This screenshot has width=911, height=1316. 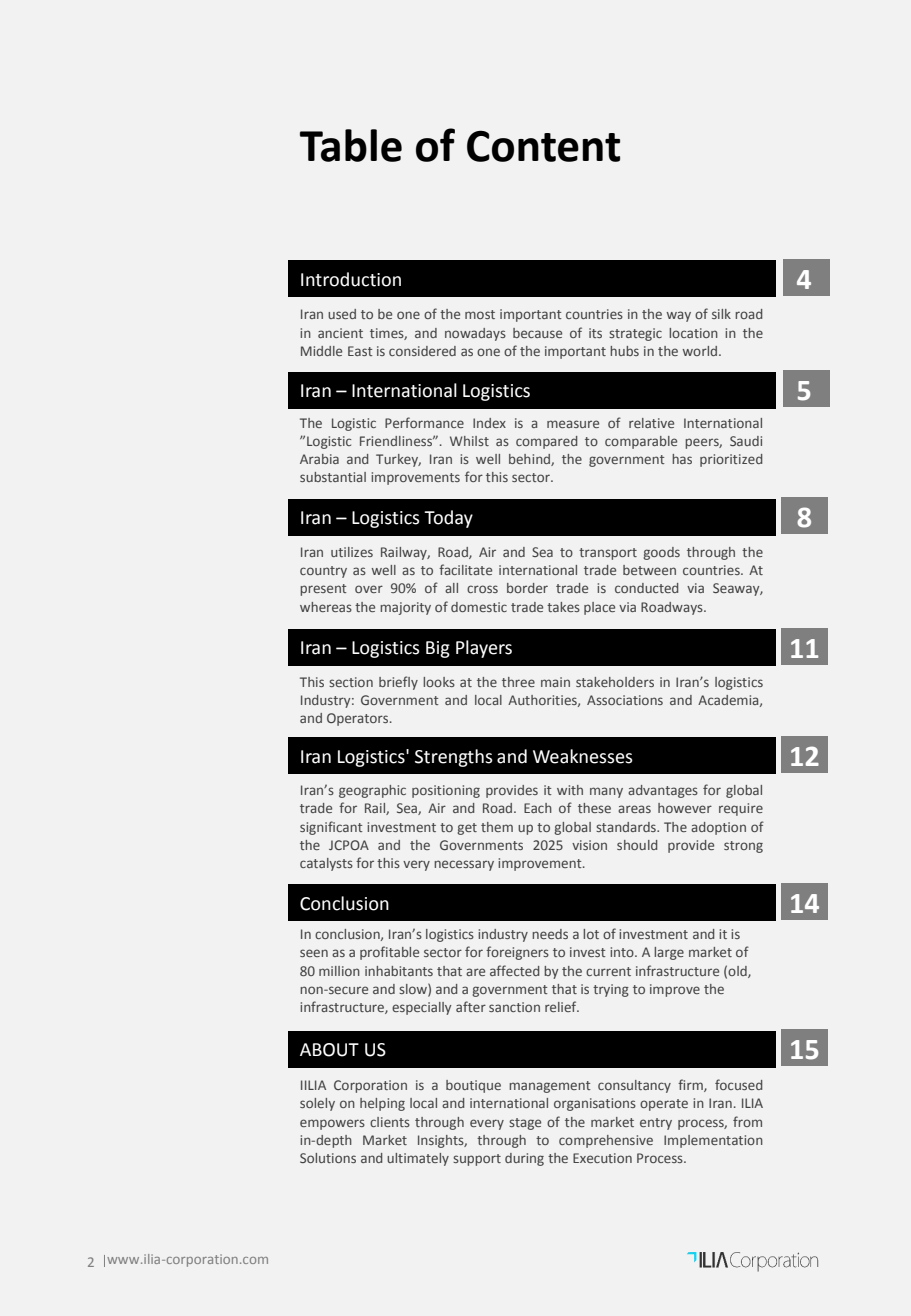 I want to click on geographic, so click(x=372, y=791).
